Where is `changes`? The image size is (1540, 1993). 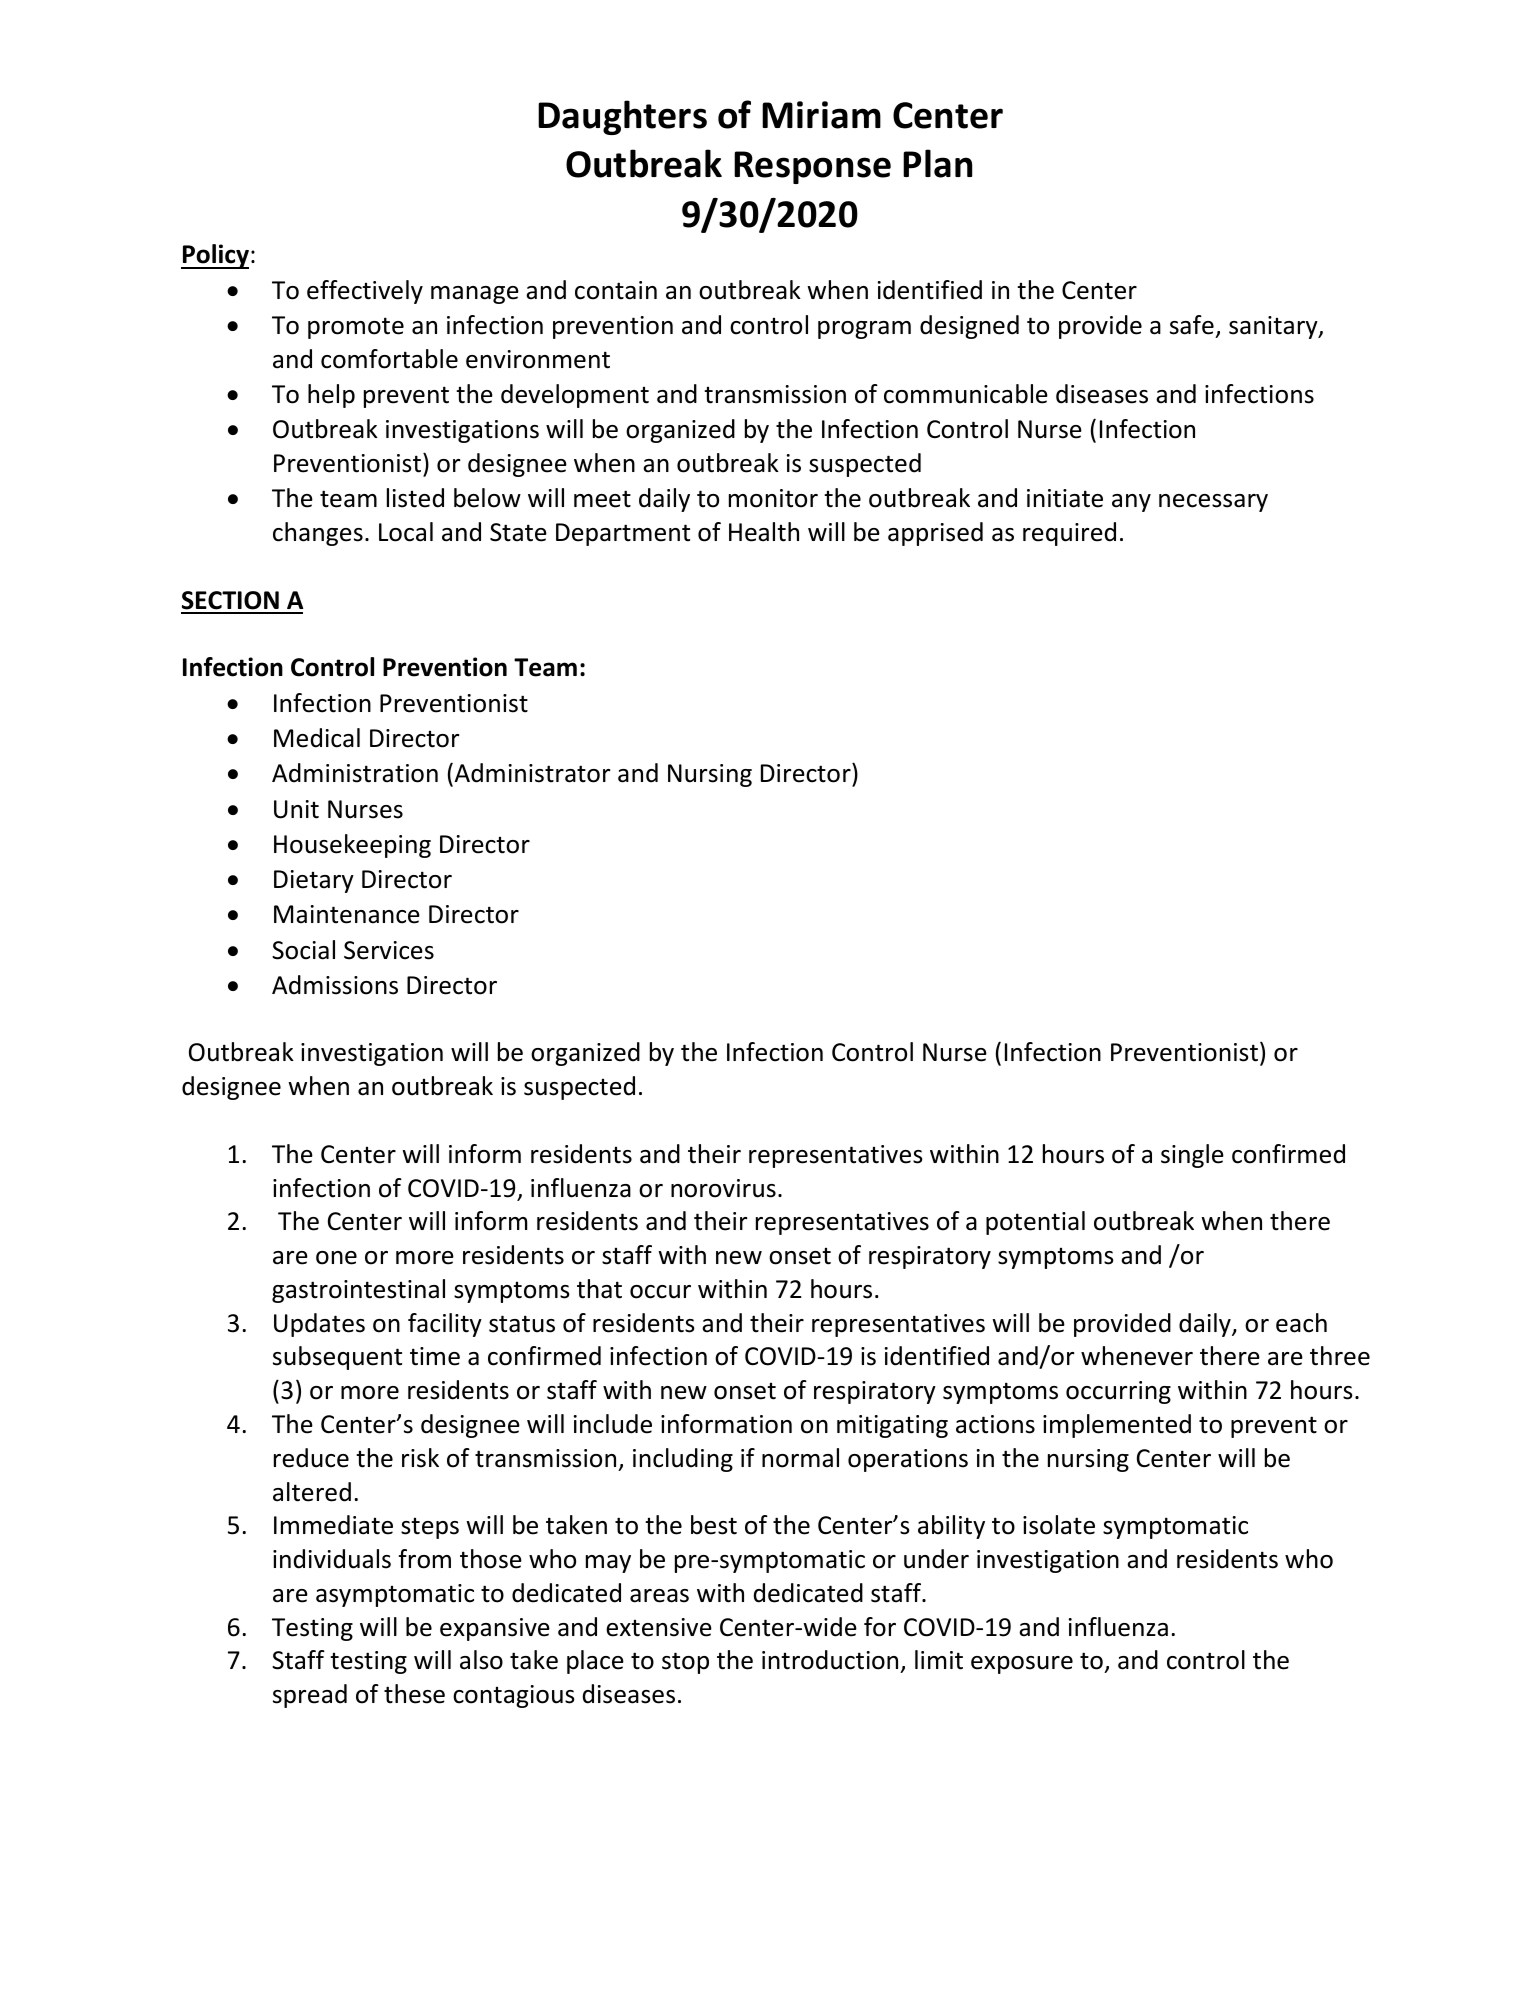
changes is located at coordinates (318, 534).
